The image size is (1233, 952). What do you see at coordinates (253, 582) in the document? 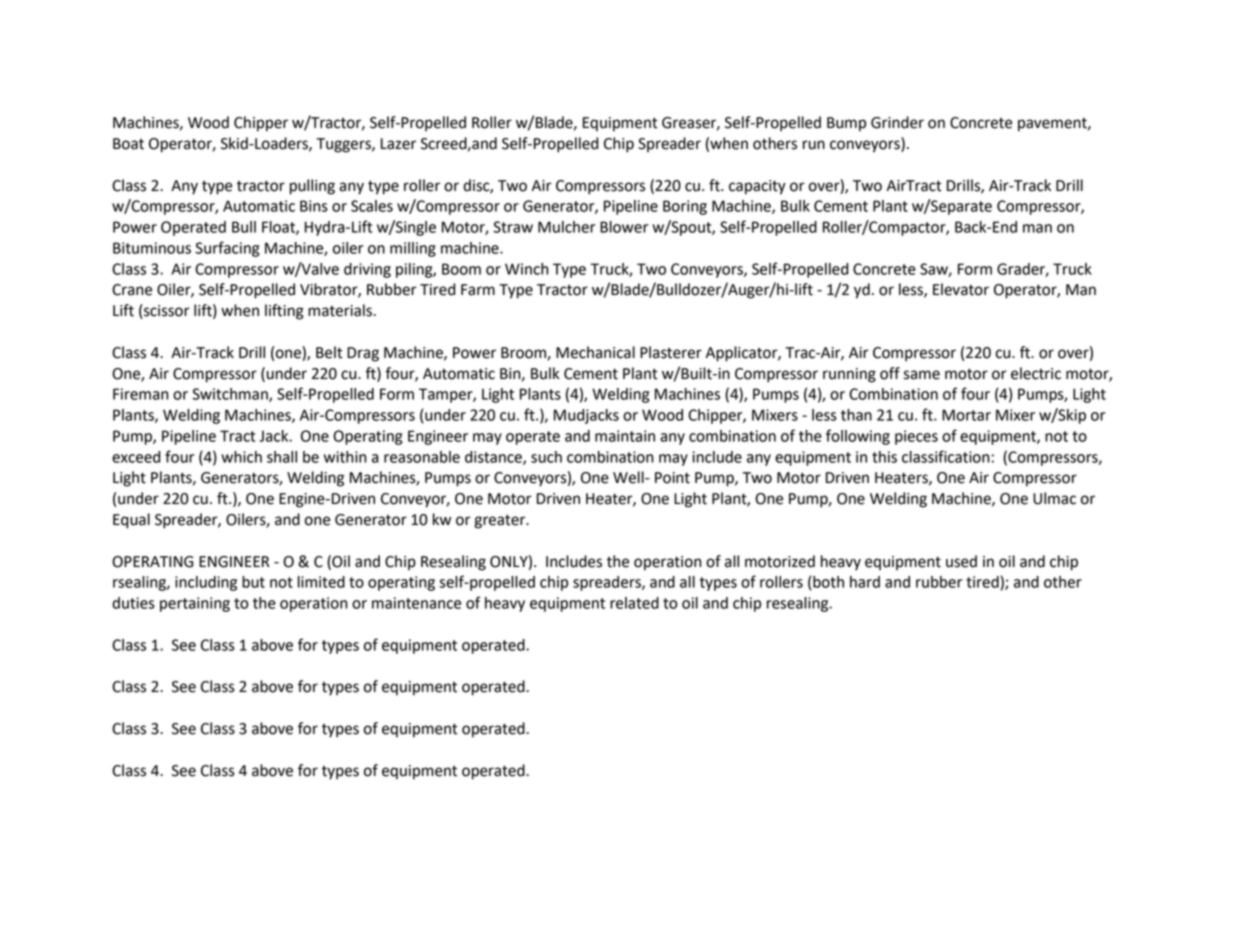
I see `but` at bounding box center [253, 582].
